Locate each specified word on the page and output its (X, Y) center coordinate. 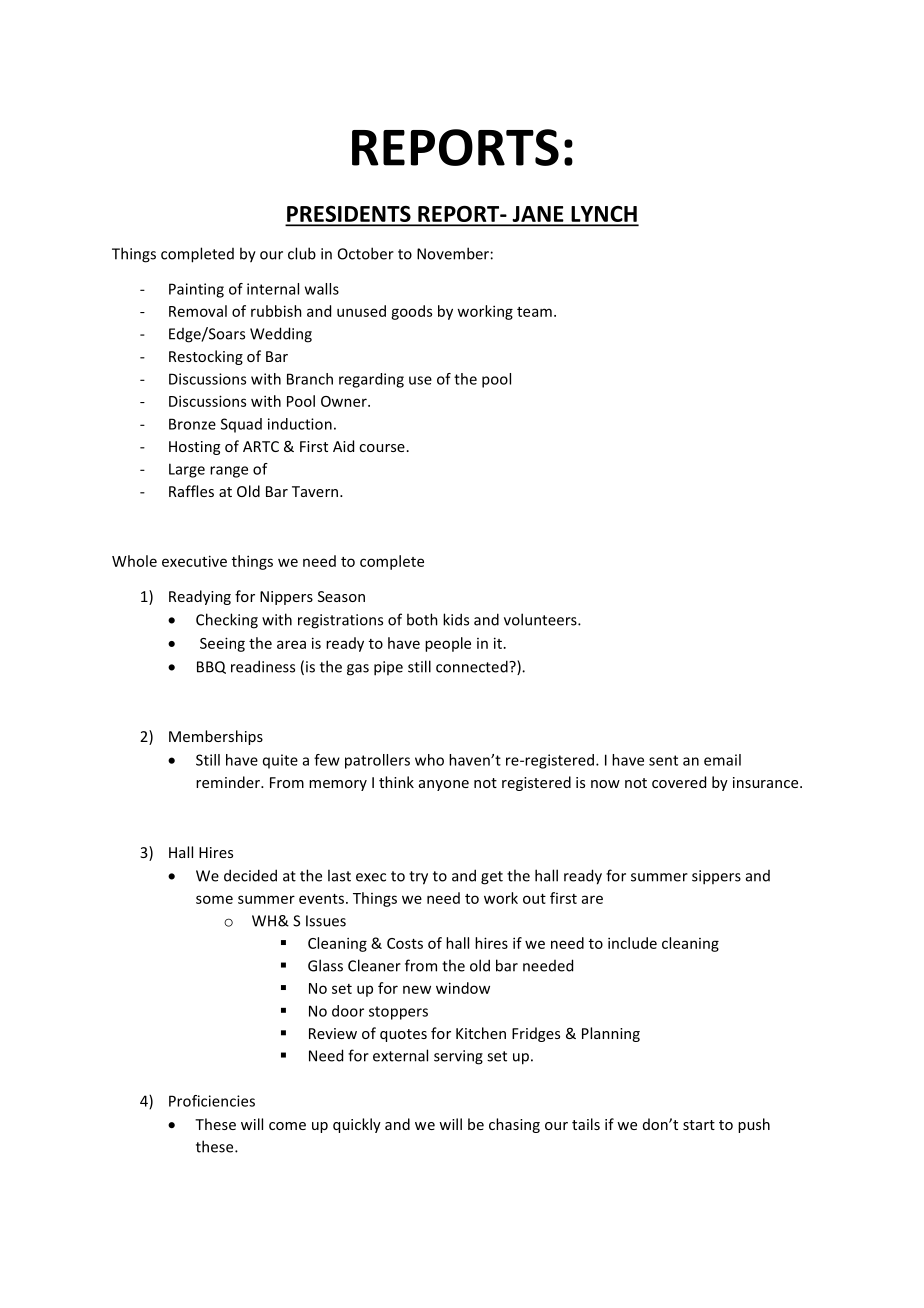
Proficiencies (212, 1101)
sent (663, 760)
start (699, 1125)
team (534, 312)
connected (473, 666)
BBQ (211, 667)
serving (458, 1057)
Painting (196, 290)
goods (411, 312)
